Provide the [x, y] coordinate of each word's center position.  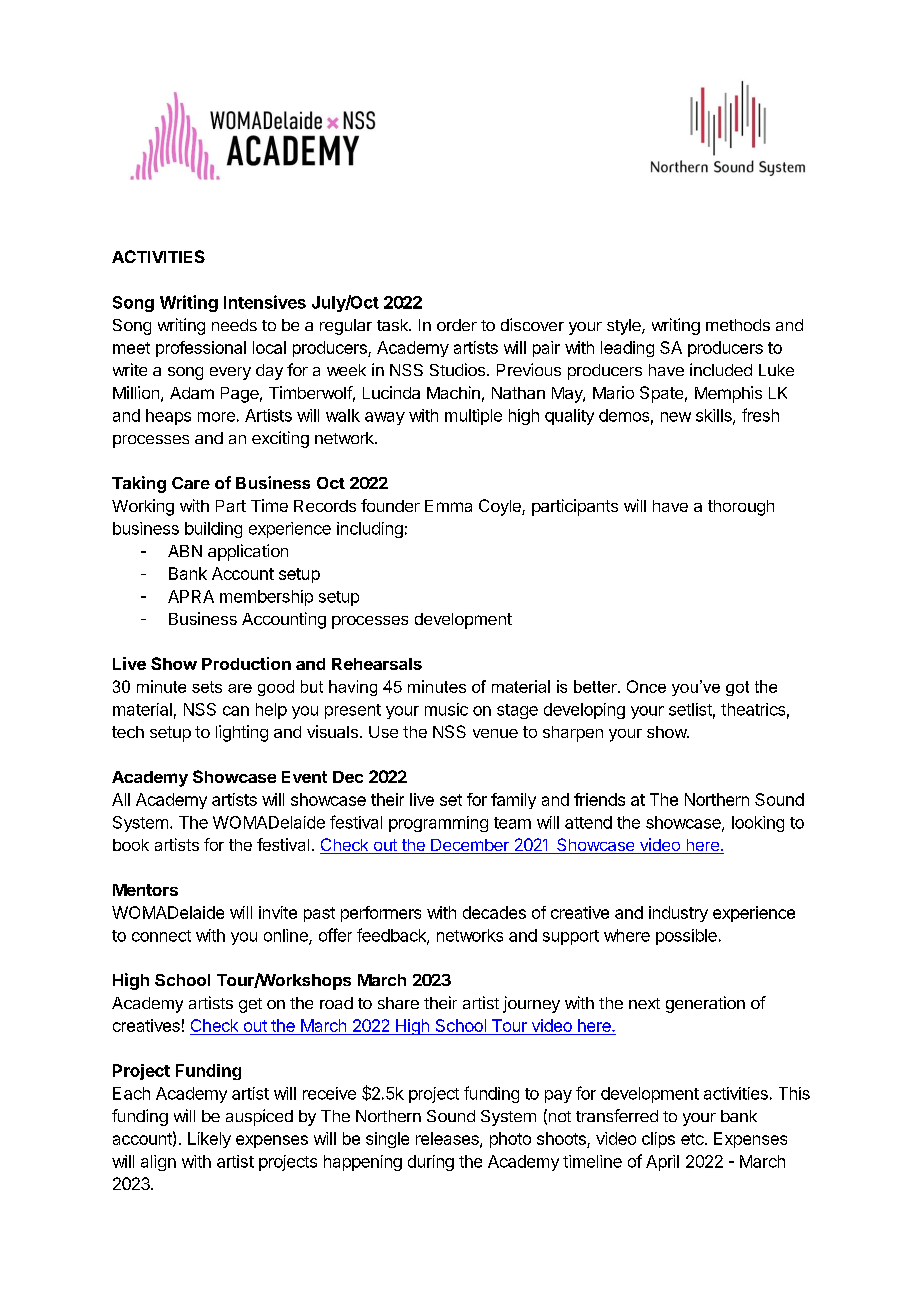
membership [266, 598]
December [470, 846]
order [457, 325]
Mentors [145, 890]
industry [678, 914]
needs [234, 325]
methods [738, 325]
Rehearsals [377, 664]
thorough [741, 508]
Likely [209, 1140]
